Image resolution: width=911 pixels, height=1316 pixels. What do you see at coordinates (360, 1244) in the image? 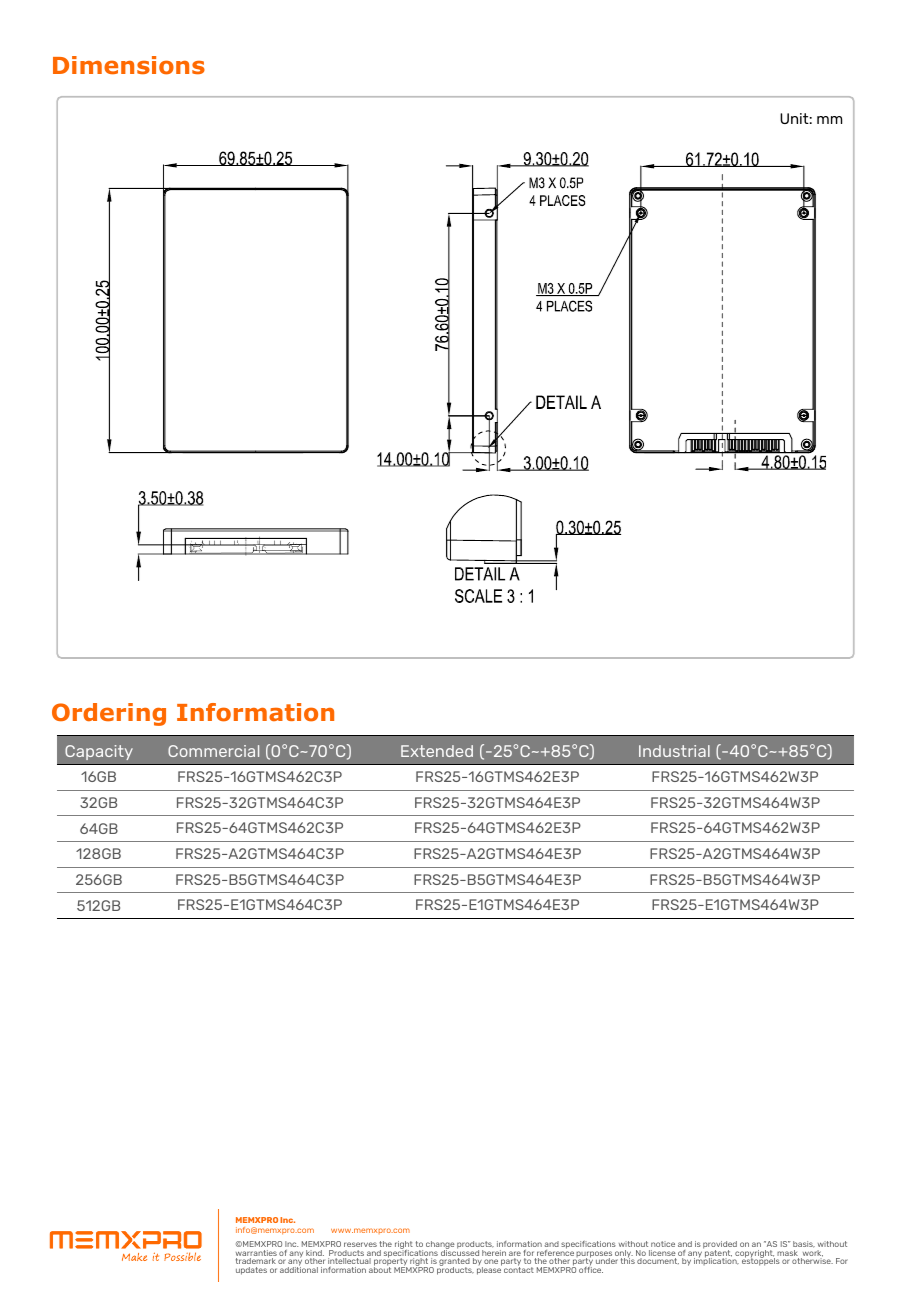
I see `reserves` at bounding box center [360, 1244].
